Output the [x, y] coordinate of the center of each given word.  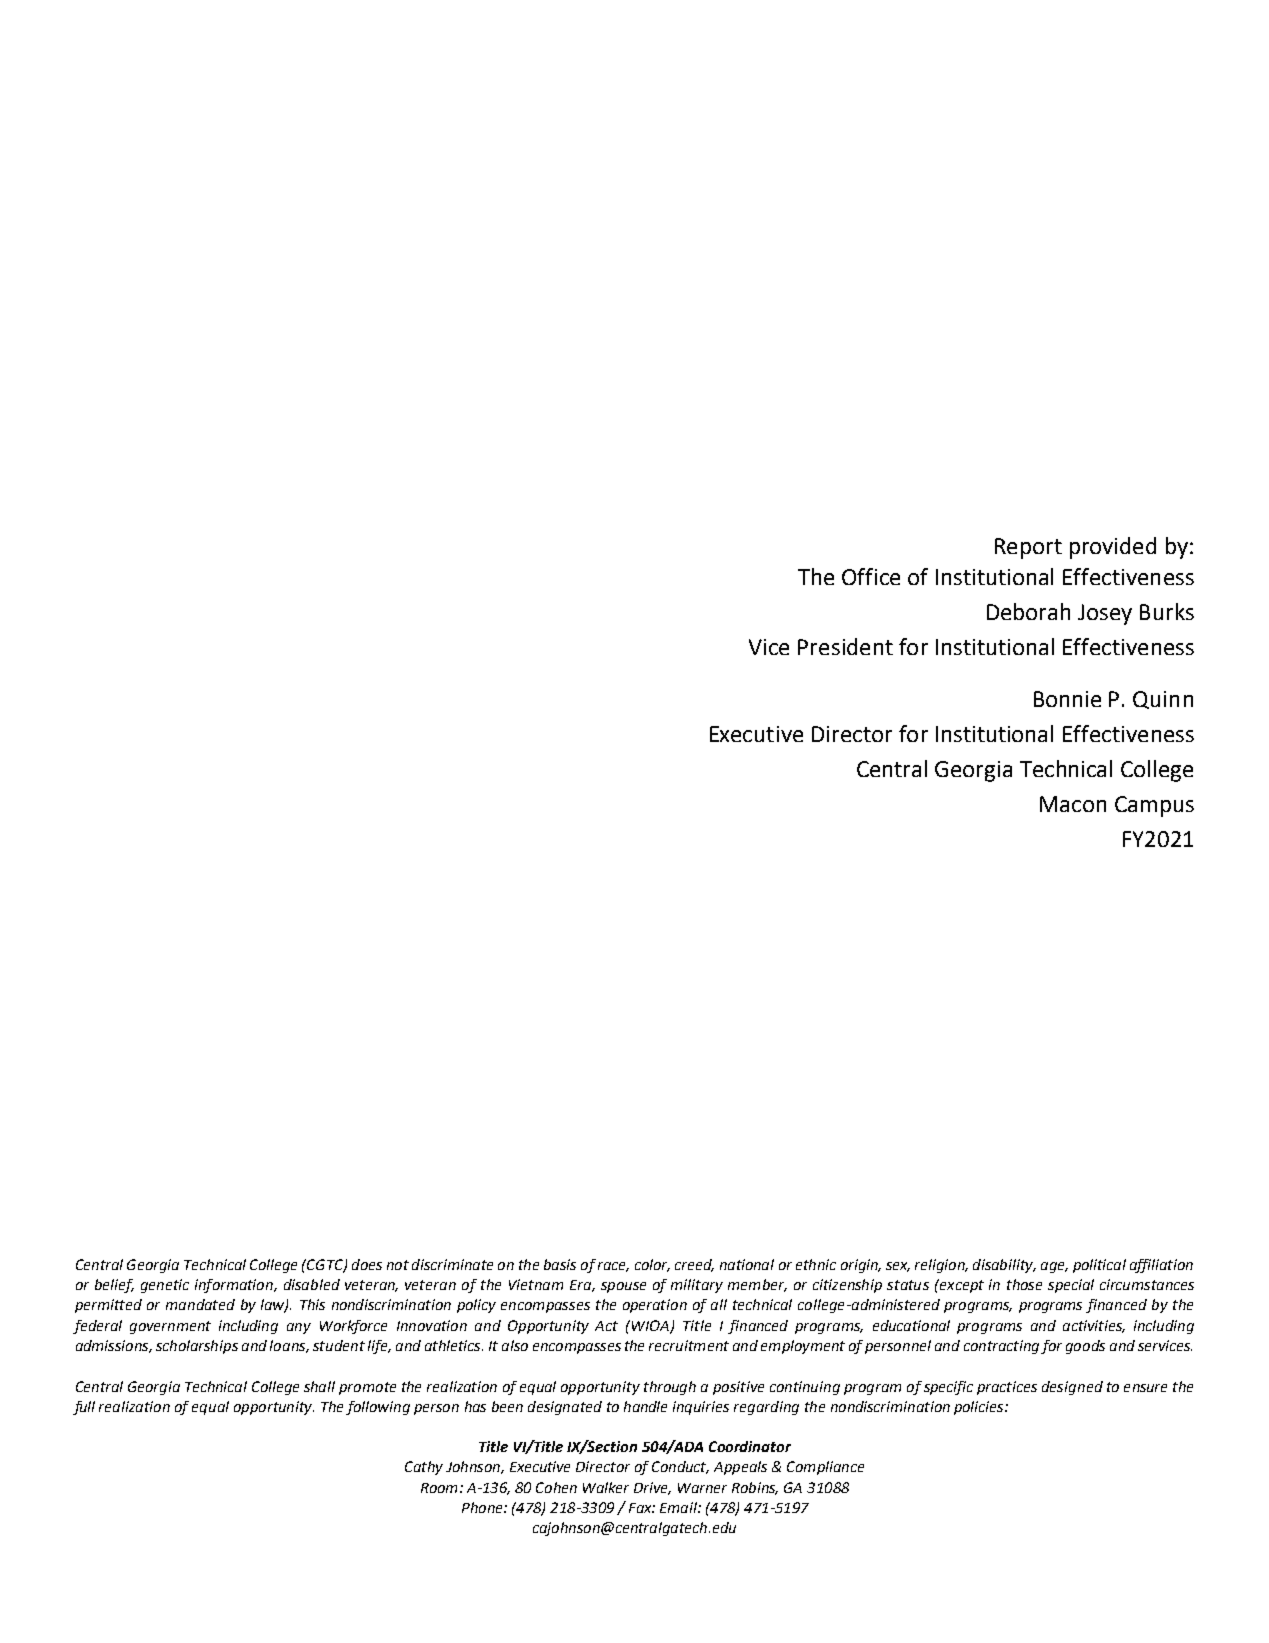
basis [560, 1264]
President [845, 646]
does [367, 1264]
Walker [606, 1487]
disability [1004, 1266]
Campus [1154, 806]
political [1099, 1266]
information [235, 1286]
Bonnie [1067, 699]
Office [871, 576]
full [84, 1408]
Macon [1073, 804]
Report [1028, 548]
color [652, 1265]
